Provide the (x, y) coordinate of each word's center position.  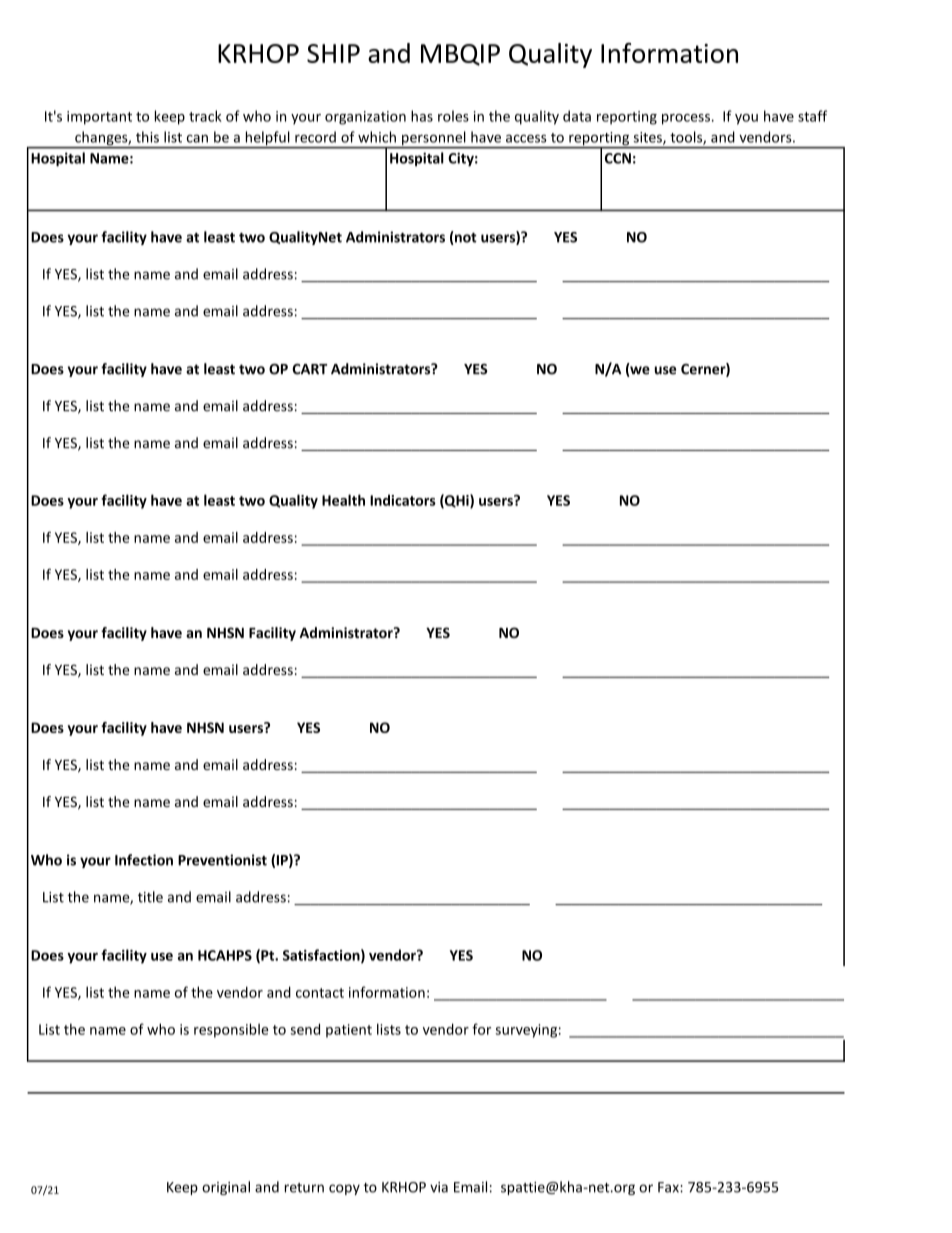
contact (320, 993)
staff (812, 116)
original (226, 1188)
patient (349, 1031)
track (205, 116)
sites (648, 138)
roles (453, 116)
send (305, 1029)
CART (309, 369)
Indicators (403, 500)
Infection (144, 860)
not (465, 238)
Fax (669, 1187)
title (150, 897)
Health (343, 500)
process (686, 119)
